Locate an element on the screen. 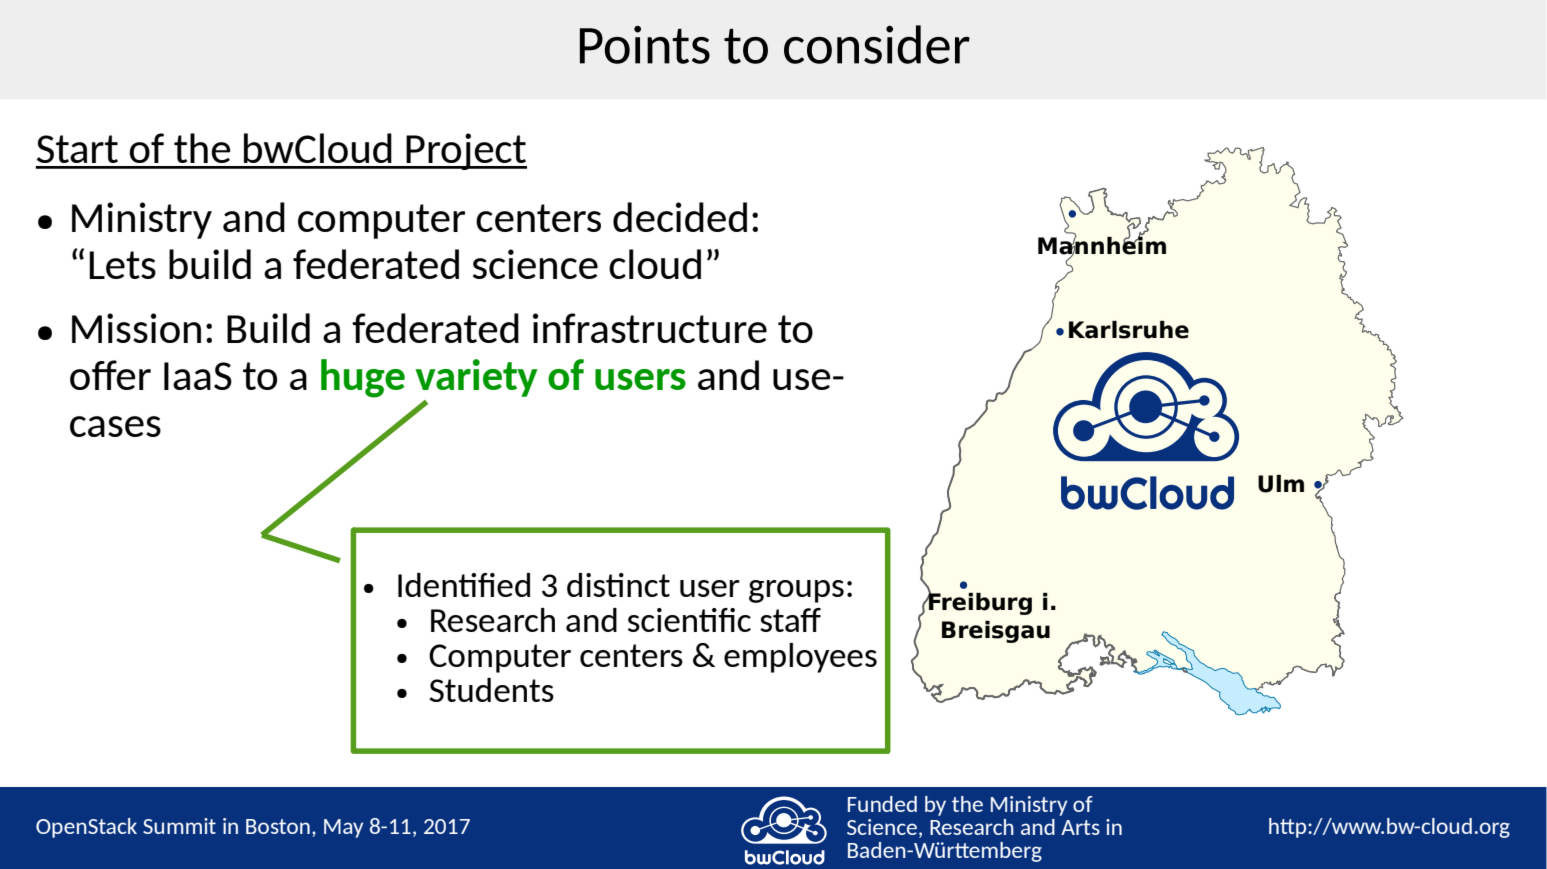  Identified is located at coordinates (464, 585).
